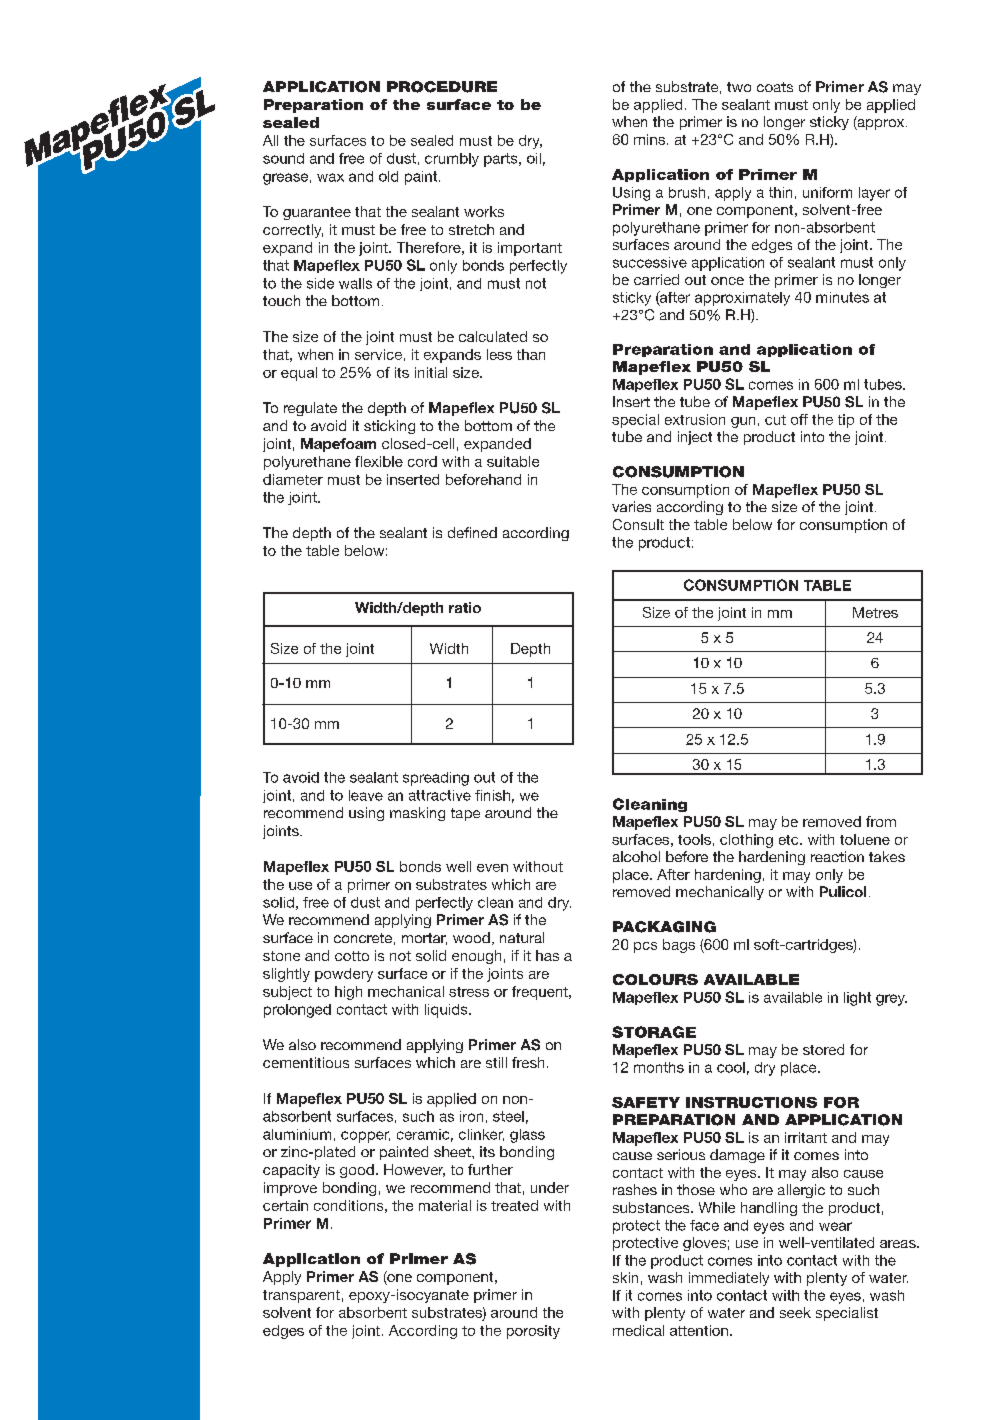  I want to click on seek, so click(795, 1312).
